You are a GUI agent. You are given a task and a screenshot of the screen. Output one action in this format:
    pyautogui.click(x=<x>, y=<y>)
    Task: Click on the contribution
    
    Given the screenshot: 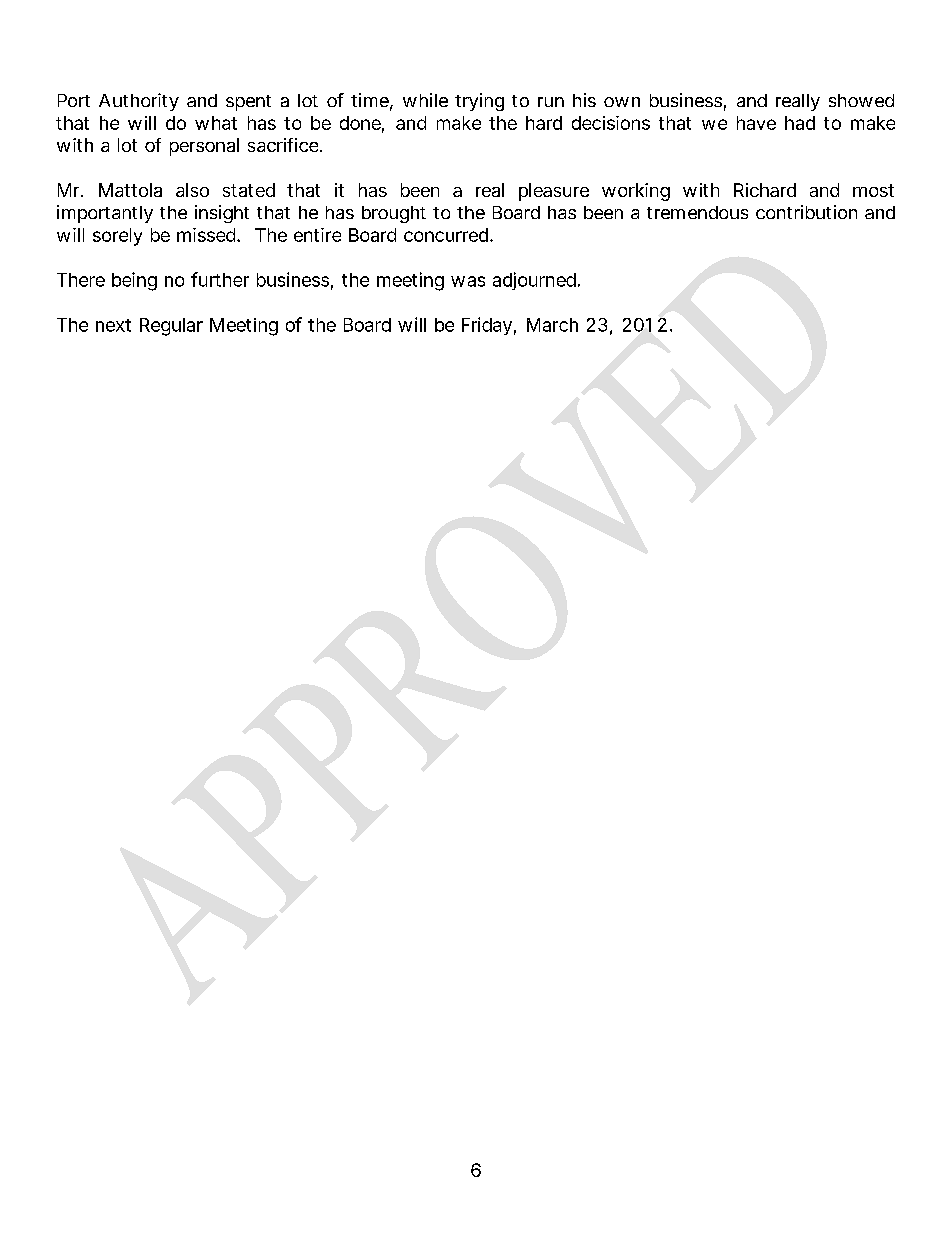 What is the action you would take?
    pyautogui.click(x=806, y=212)
